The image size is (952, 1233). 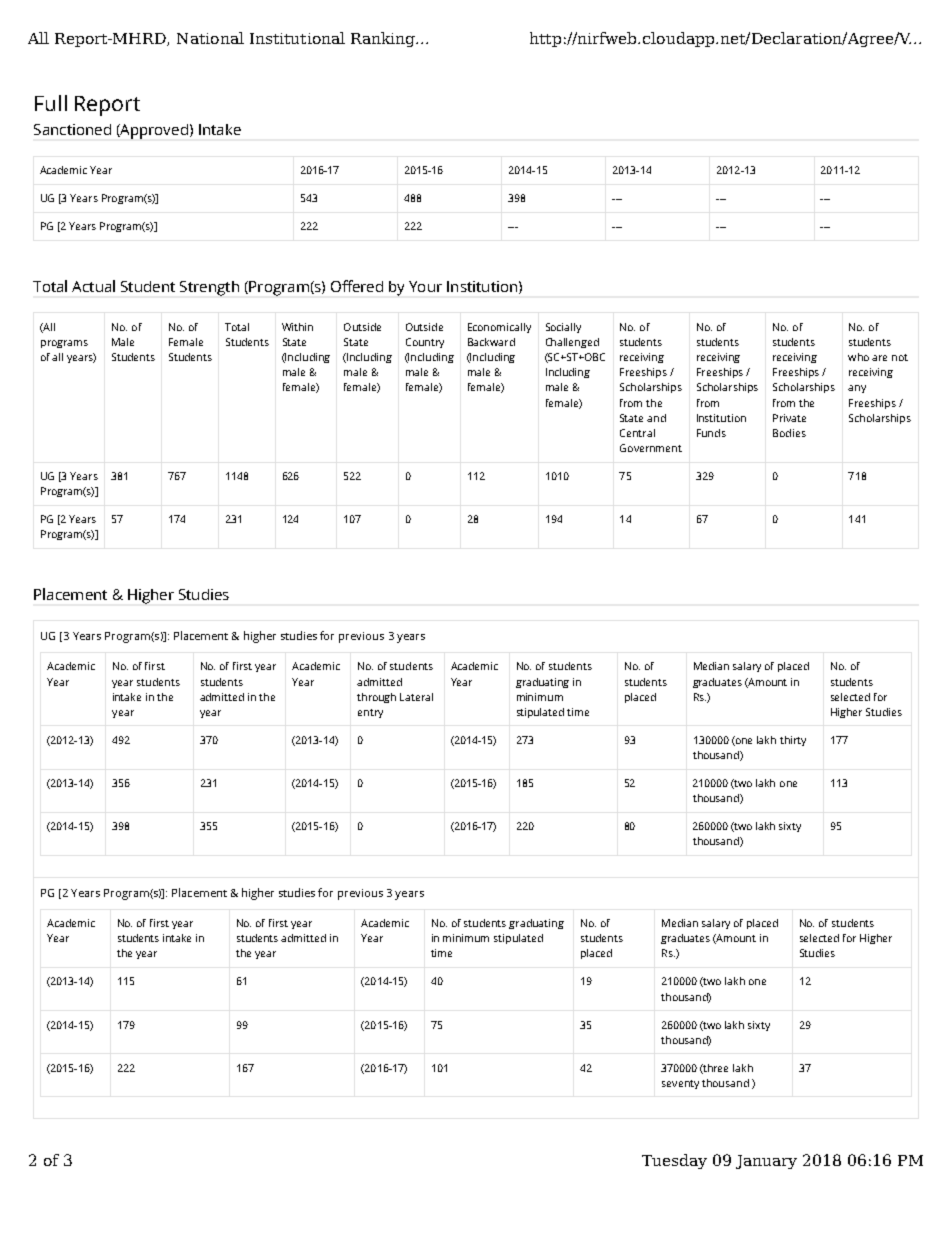 I want to click on January, so click(x=766, y=1162).
